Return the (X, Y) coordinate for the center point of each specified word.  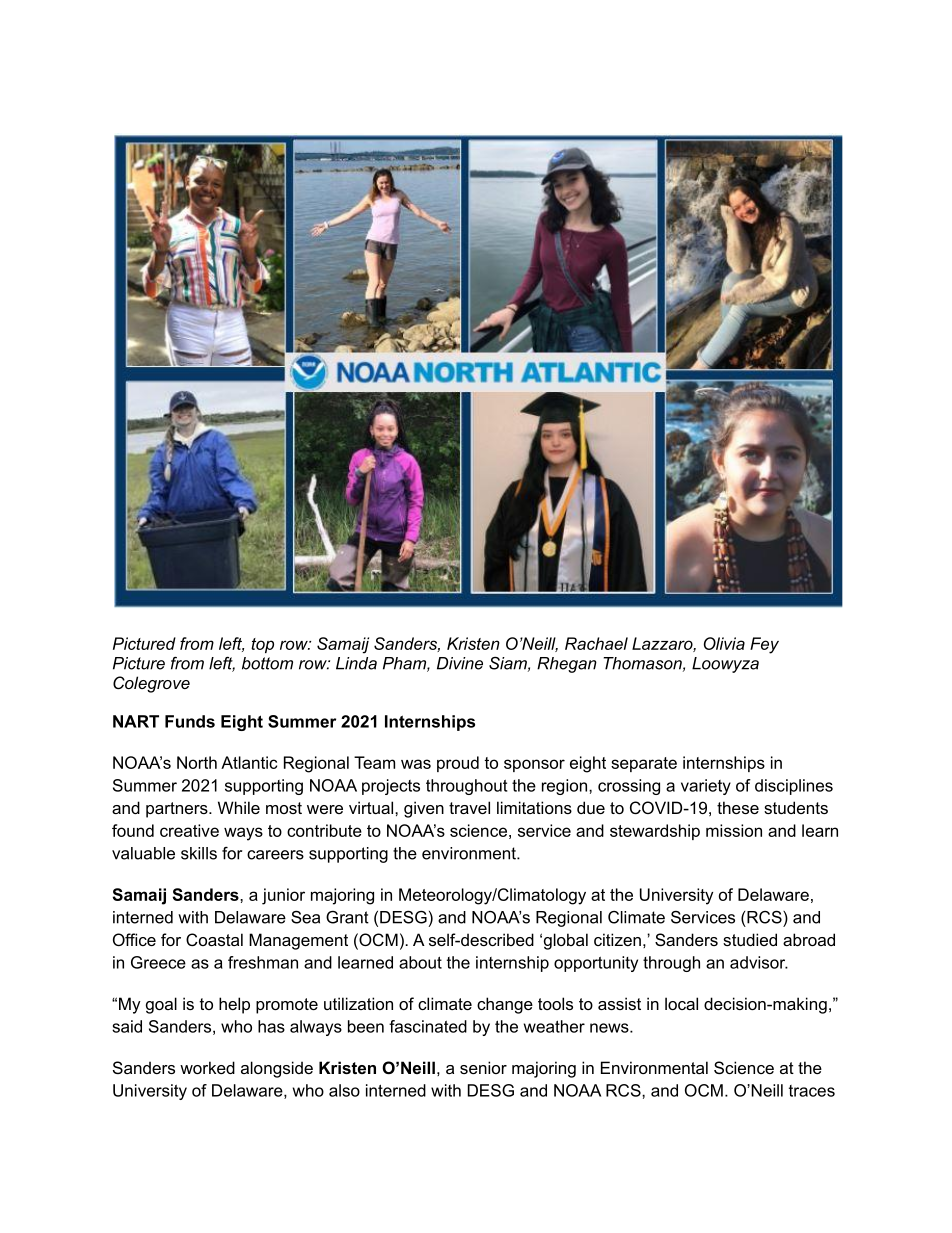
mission (734, 830)
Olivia (724, 643)
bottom (267, 663)
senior (483, 1067)
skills (199, 853)
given (424, 809)
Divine (460, 663)
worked (207, 1067)
